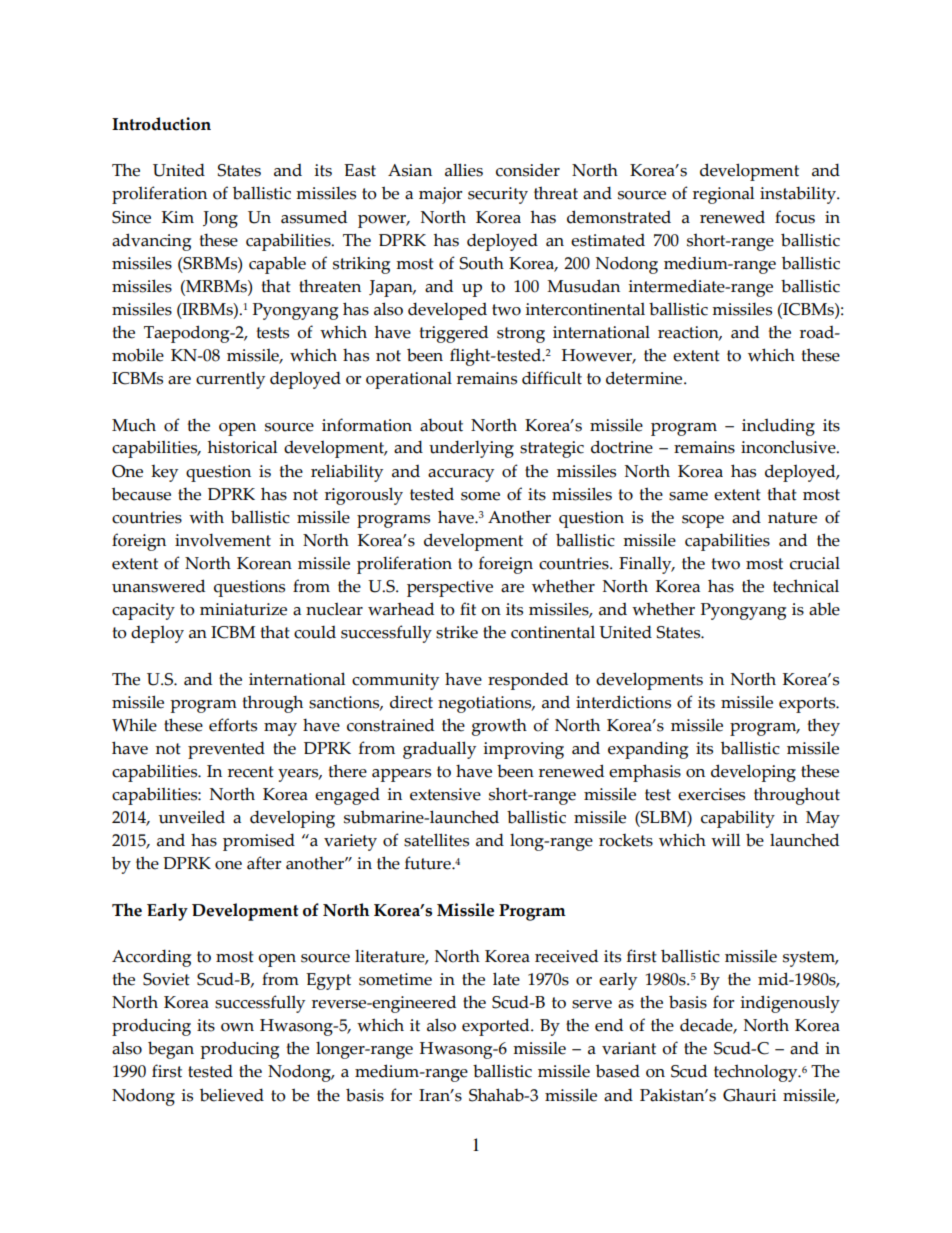  What do you see at coordinates (242, 447) in the screenshot?
I see `historical` at bounding box center [242, 447].
